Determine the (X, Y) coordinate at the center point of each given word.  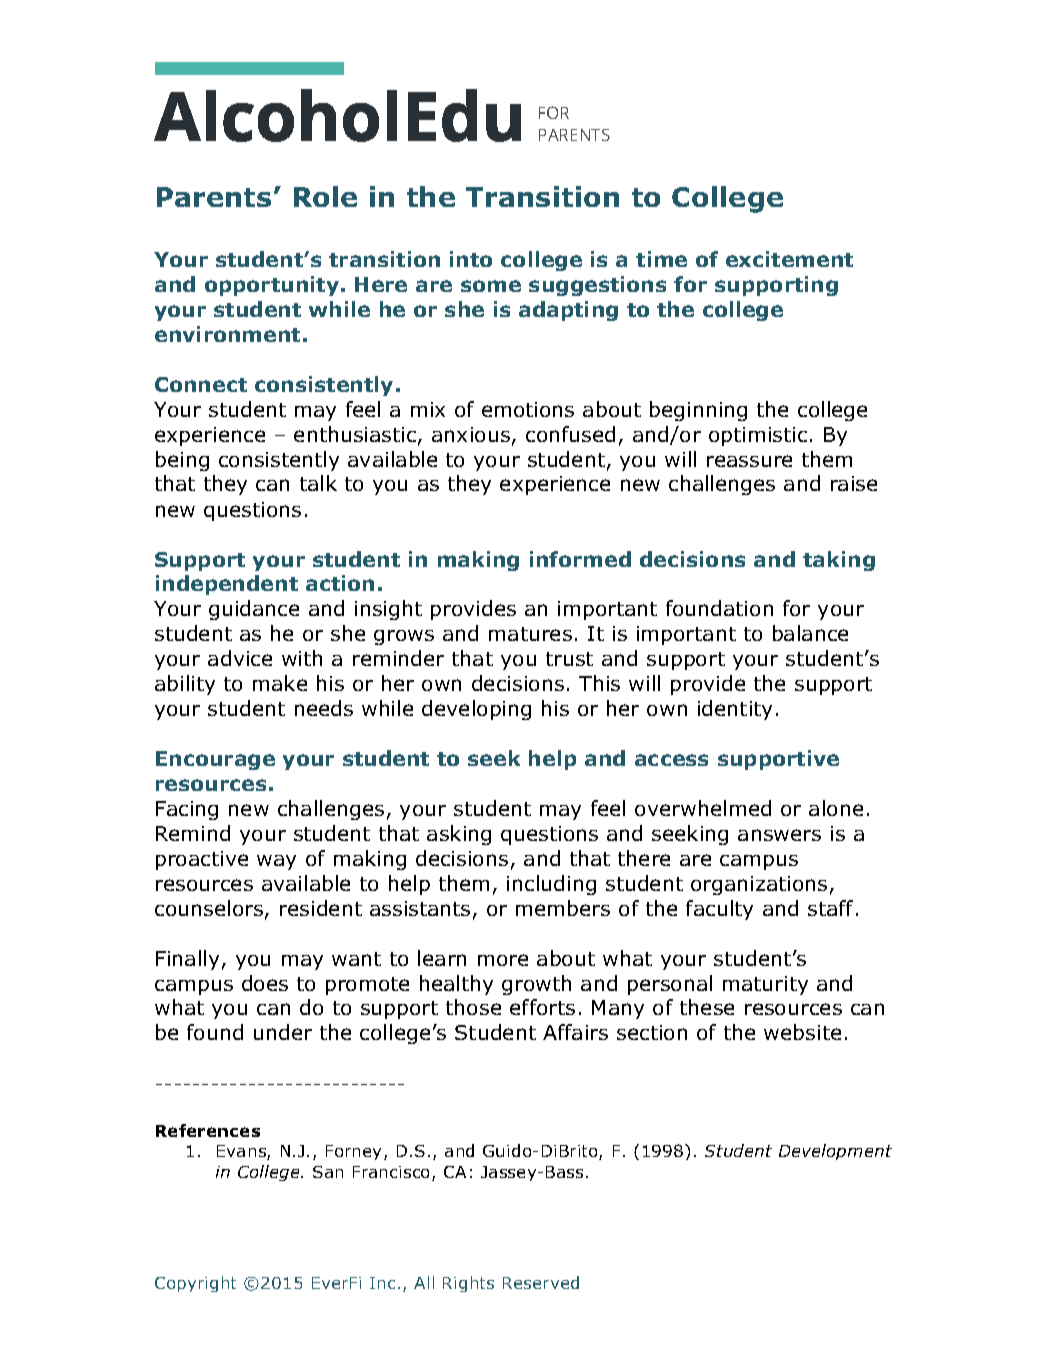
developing (476, 710)
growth (536, 985)
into (471, 259)
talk (318, 483)
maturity (765, 985)
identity (735, 710)
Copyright (195, 1284)
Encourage (215, 760)
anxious (471, 434)
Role (325, 196)
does (265, 983)
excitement (789, 259)
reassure (749, 461)
